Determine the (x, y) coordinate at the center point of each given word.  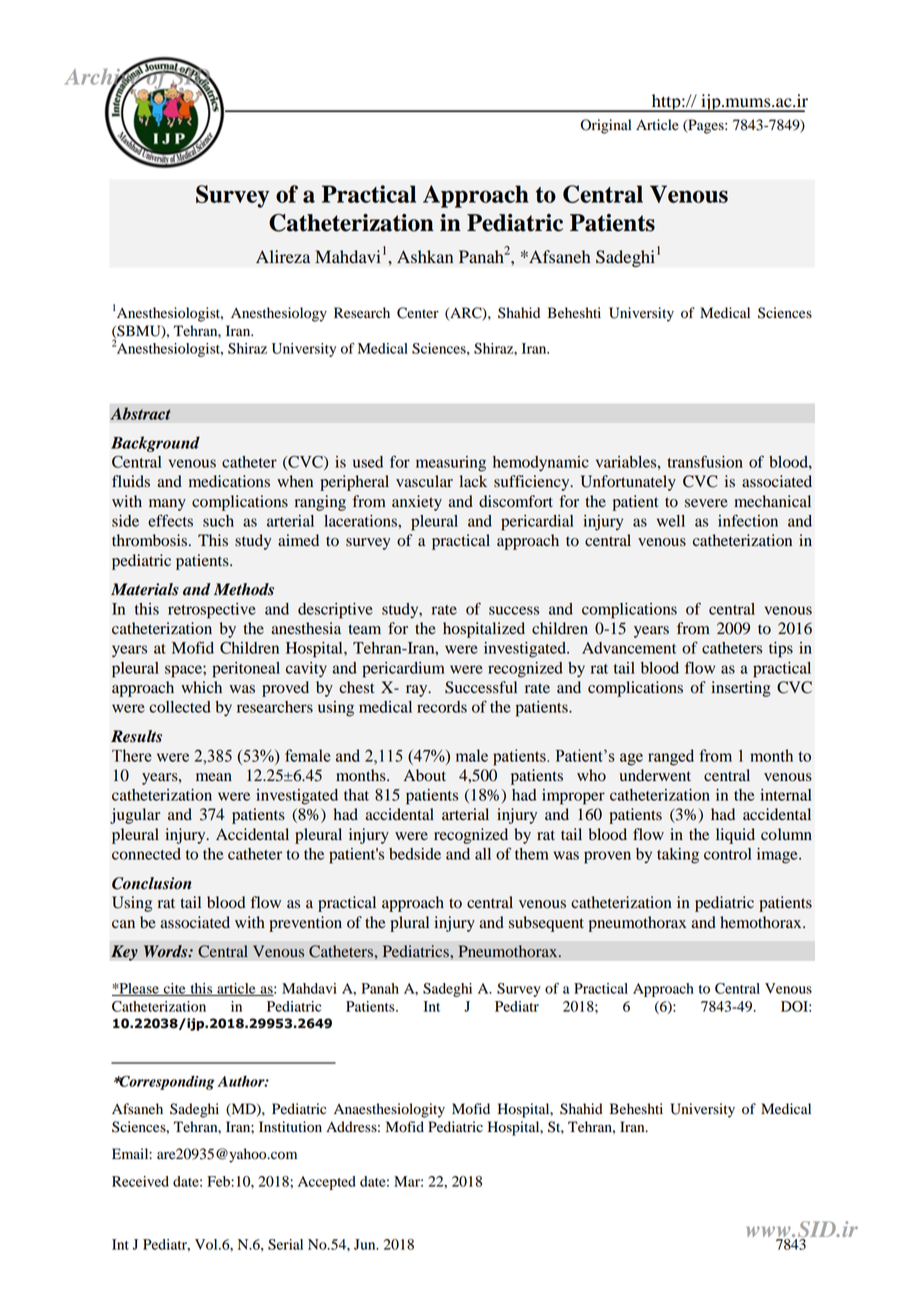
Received (140, 1181)
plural (409, 924)
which (201, 687)
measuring (451, 464)
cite (174, 989)
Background (155, 444)
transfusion (705, 461)
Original (606, 126)
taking (678, 856)
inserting (741, 689)
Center (418, 313)
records (442, 707)
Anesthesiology (279, 314)
